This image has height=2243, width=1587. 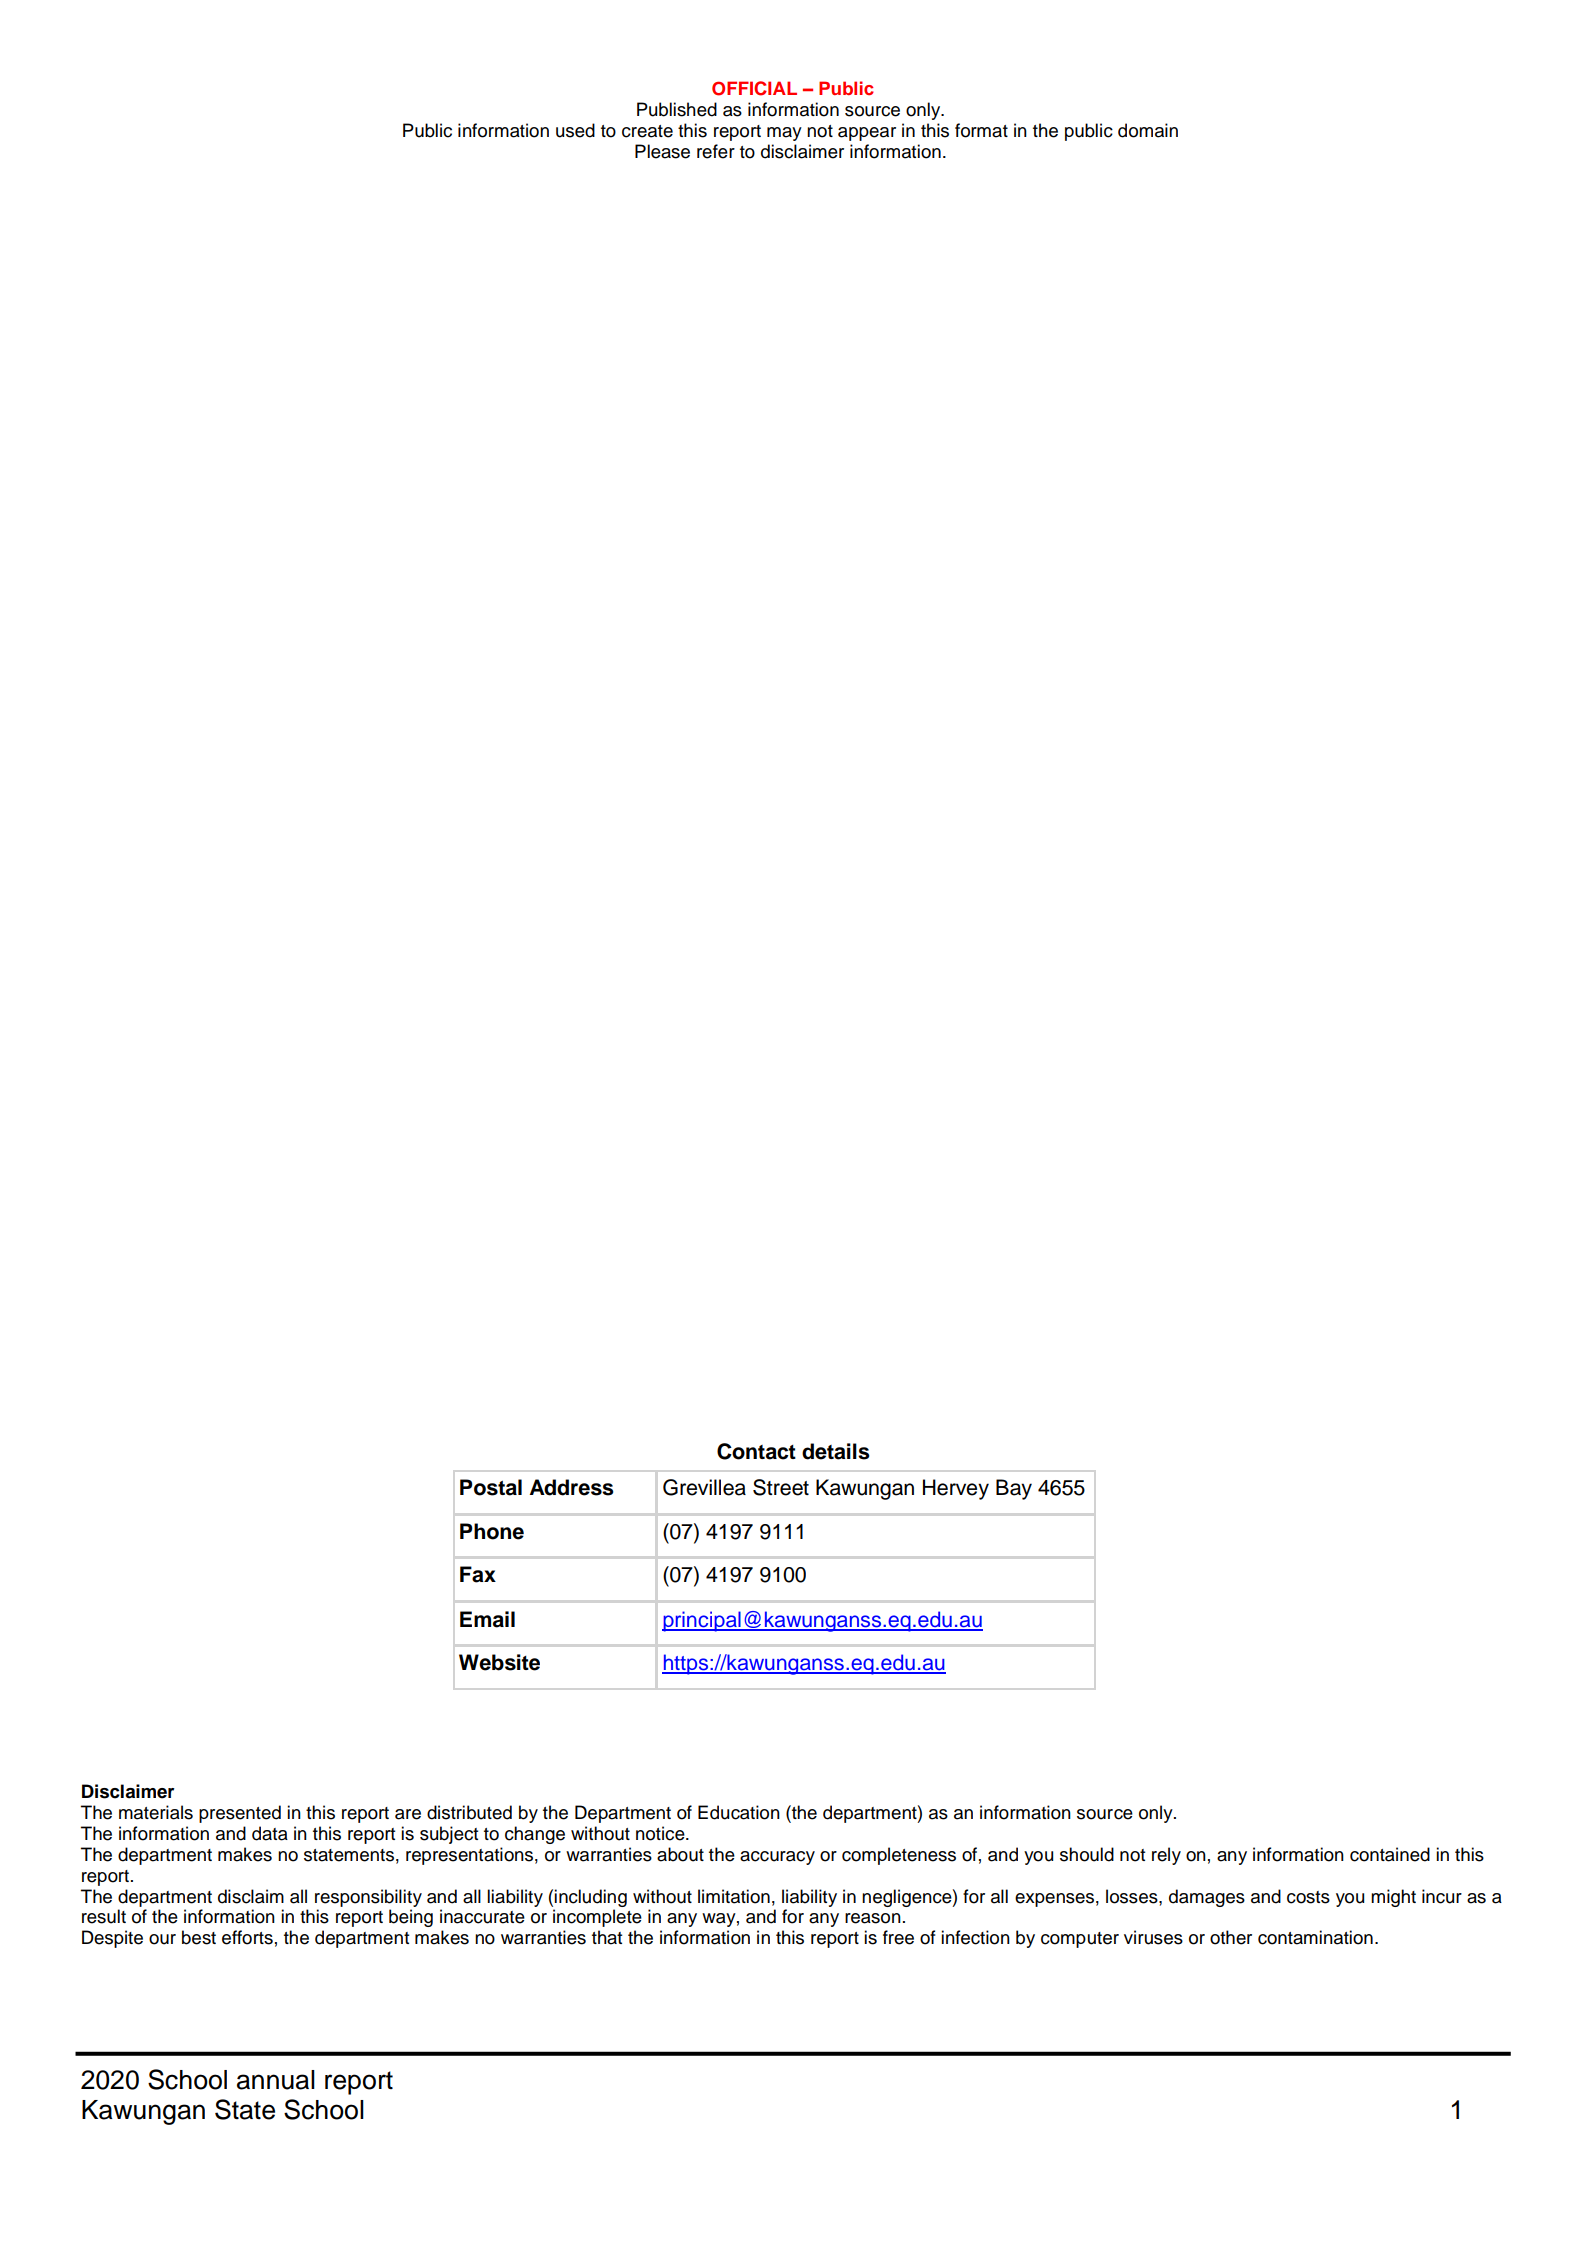 What do you see at coordinates (898, 1937) in the image?
I see `free` at bounding box center [898, 1937].
